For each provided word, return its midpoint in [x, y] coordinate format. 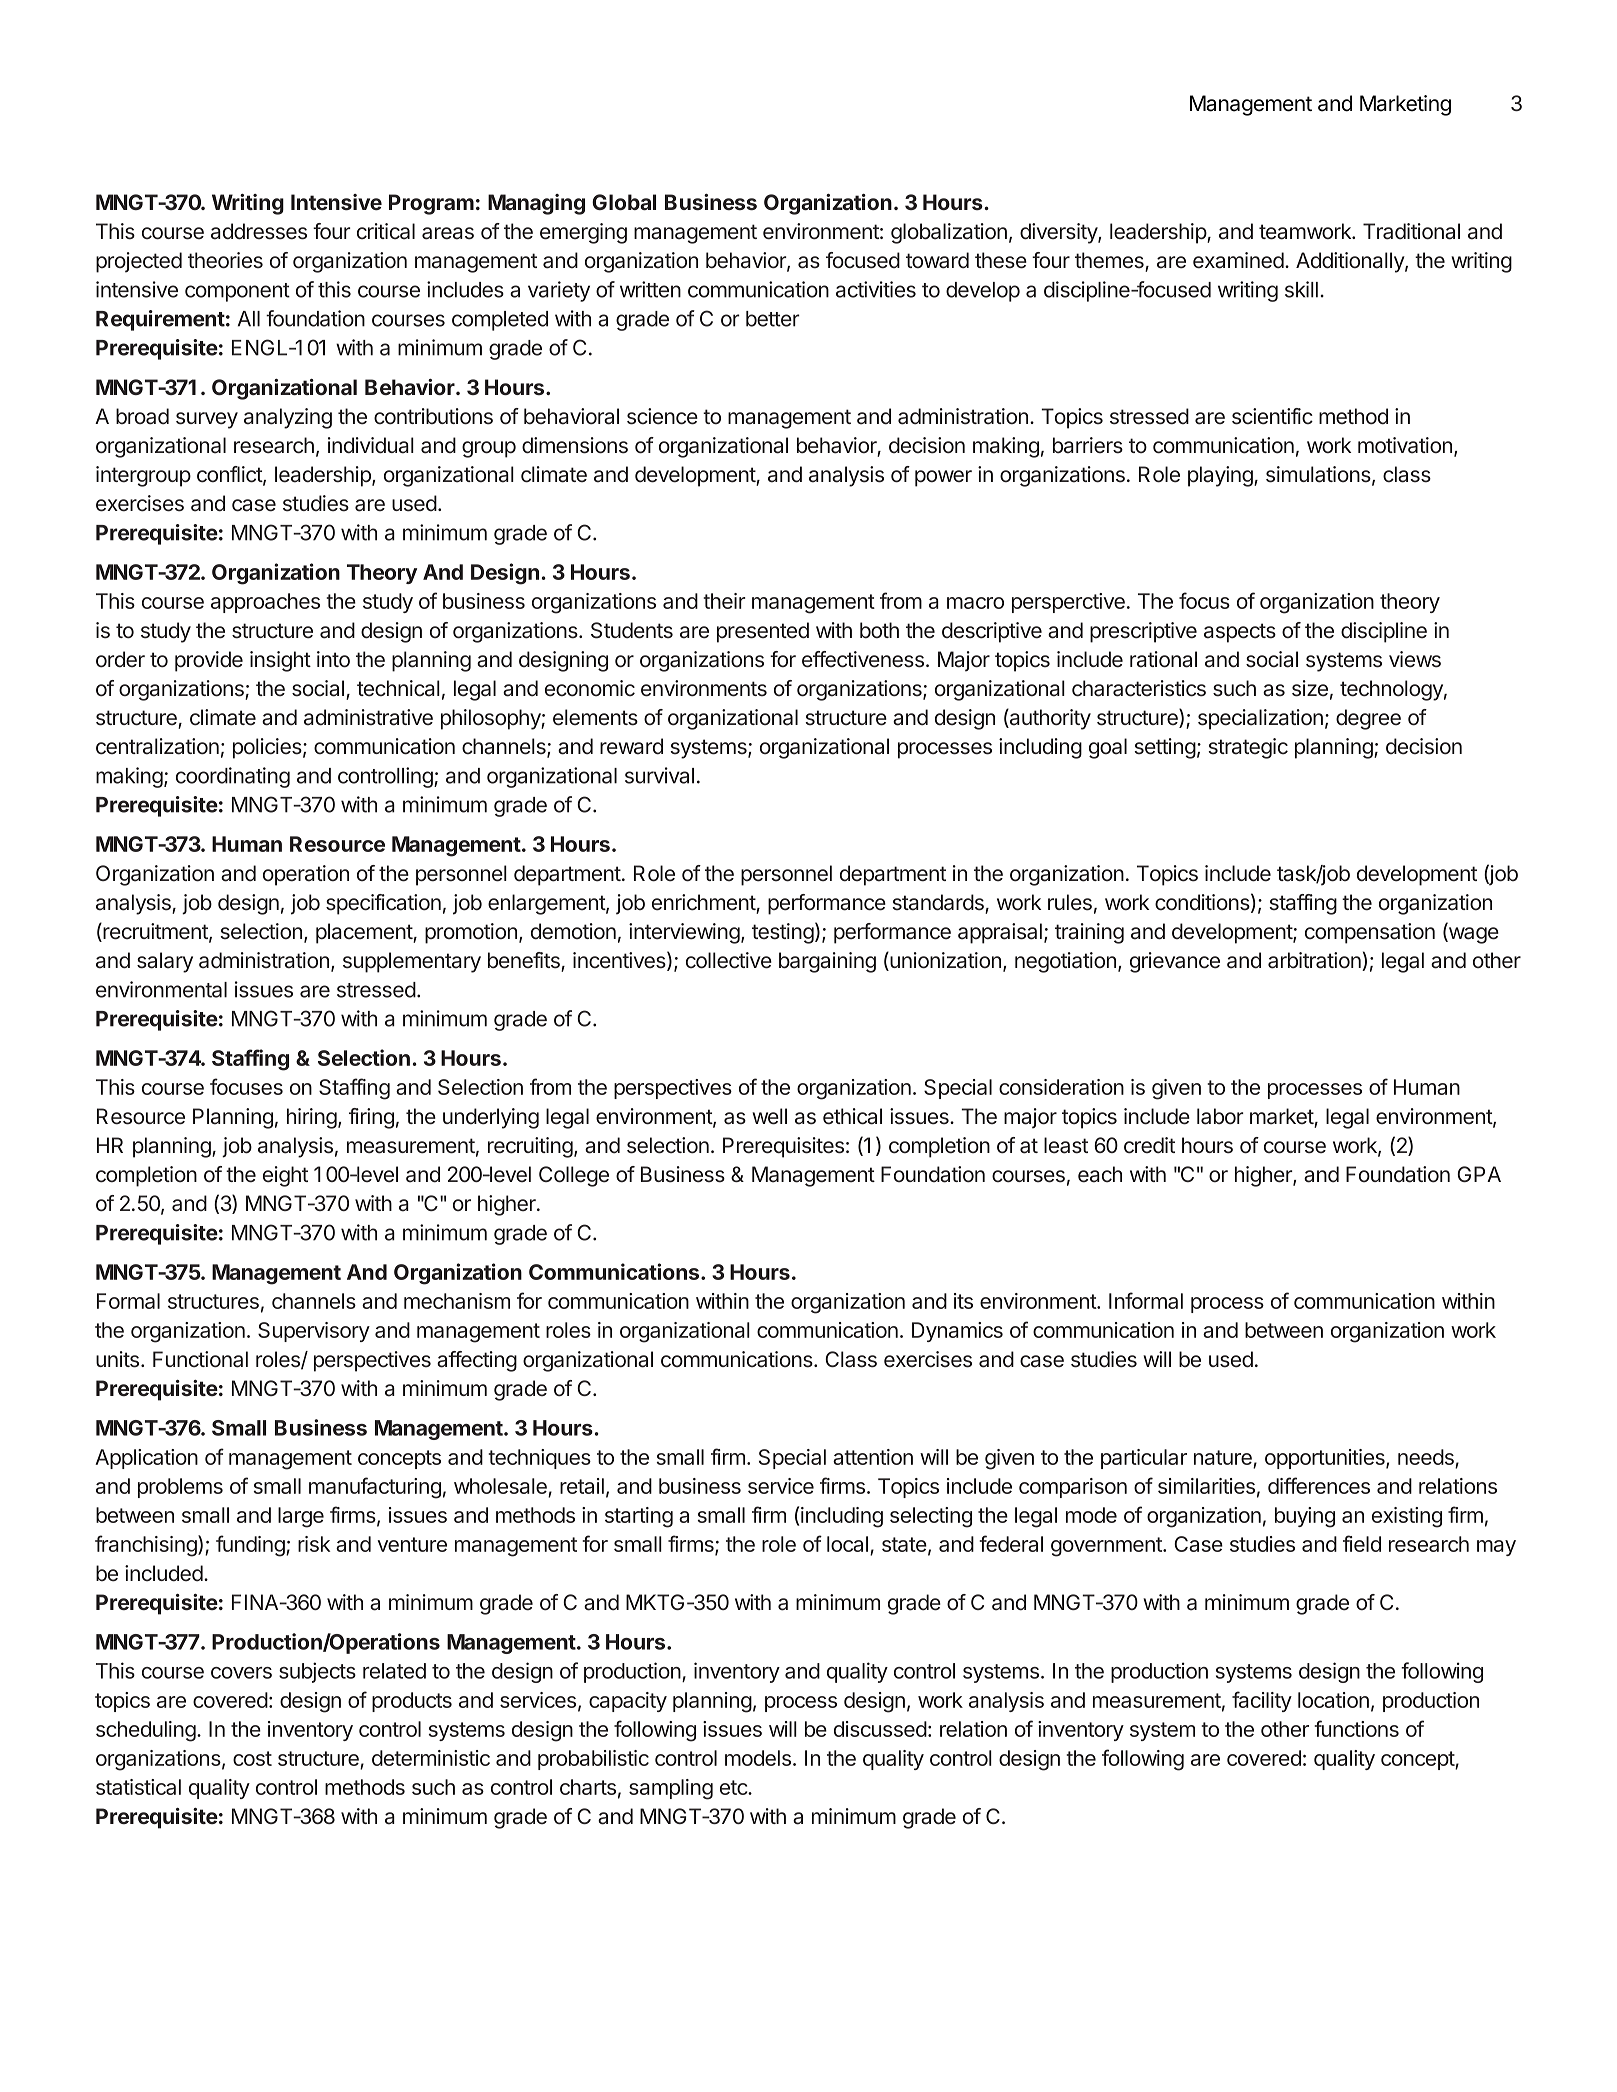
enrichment [704, 903]
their [724, 601]
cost [252, 1758]
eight [285, 1176]
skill [1301, 289]
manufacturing [375, 1488]
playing [1221, 476]
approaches [265, 603]
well [769, 1116]
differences [1319, 1485]
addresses [259, 231]
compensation [1370, 933]
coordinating [233, 777]
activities [876, 289]
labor [1220, 1116]
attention [873, 1457]
